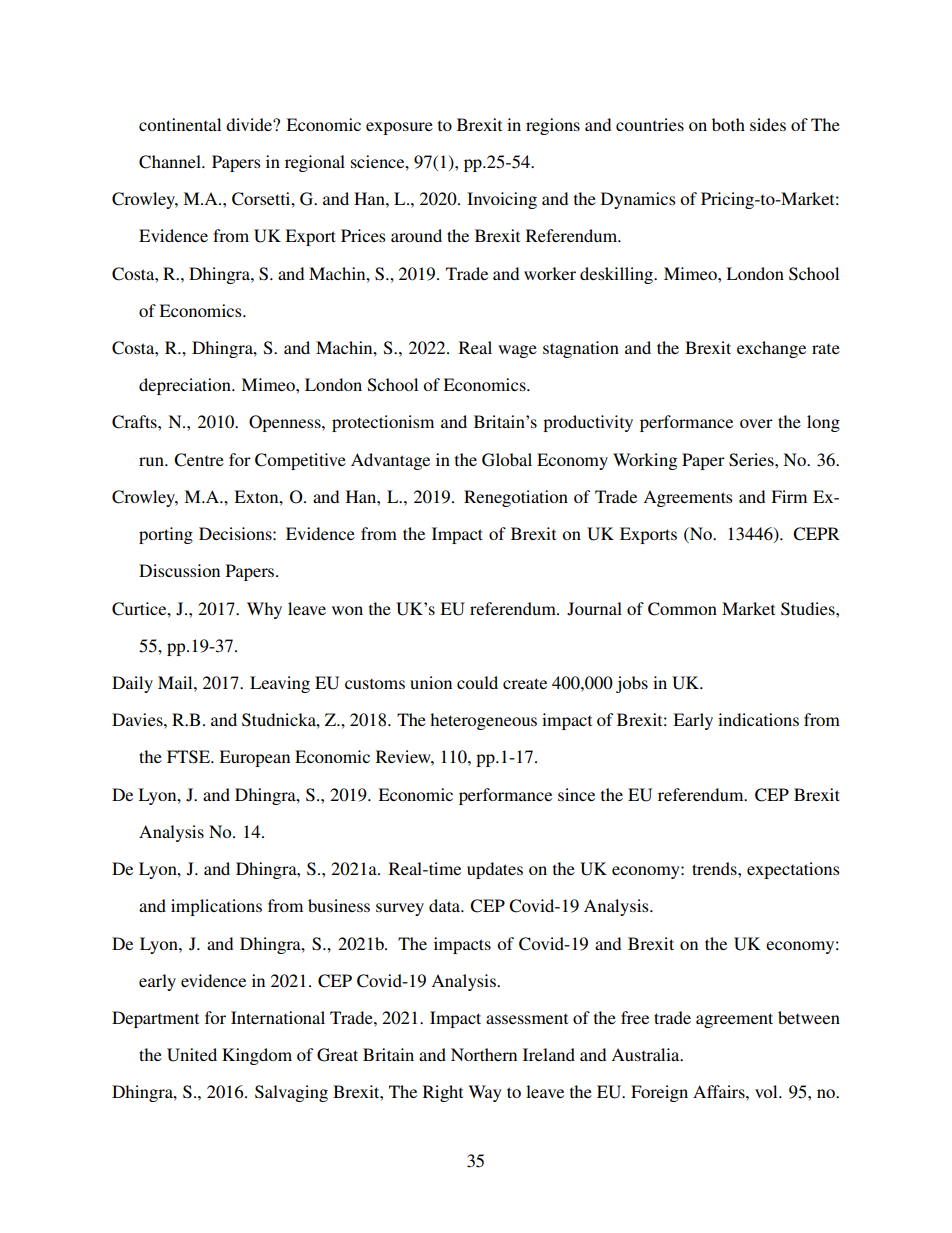 The image size is (952, 1233). What do you see at coordinates (502, 200) in the image?
I see `Invoicing` at bounding box center [502, 200].
